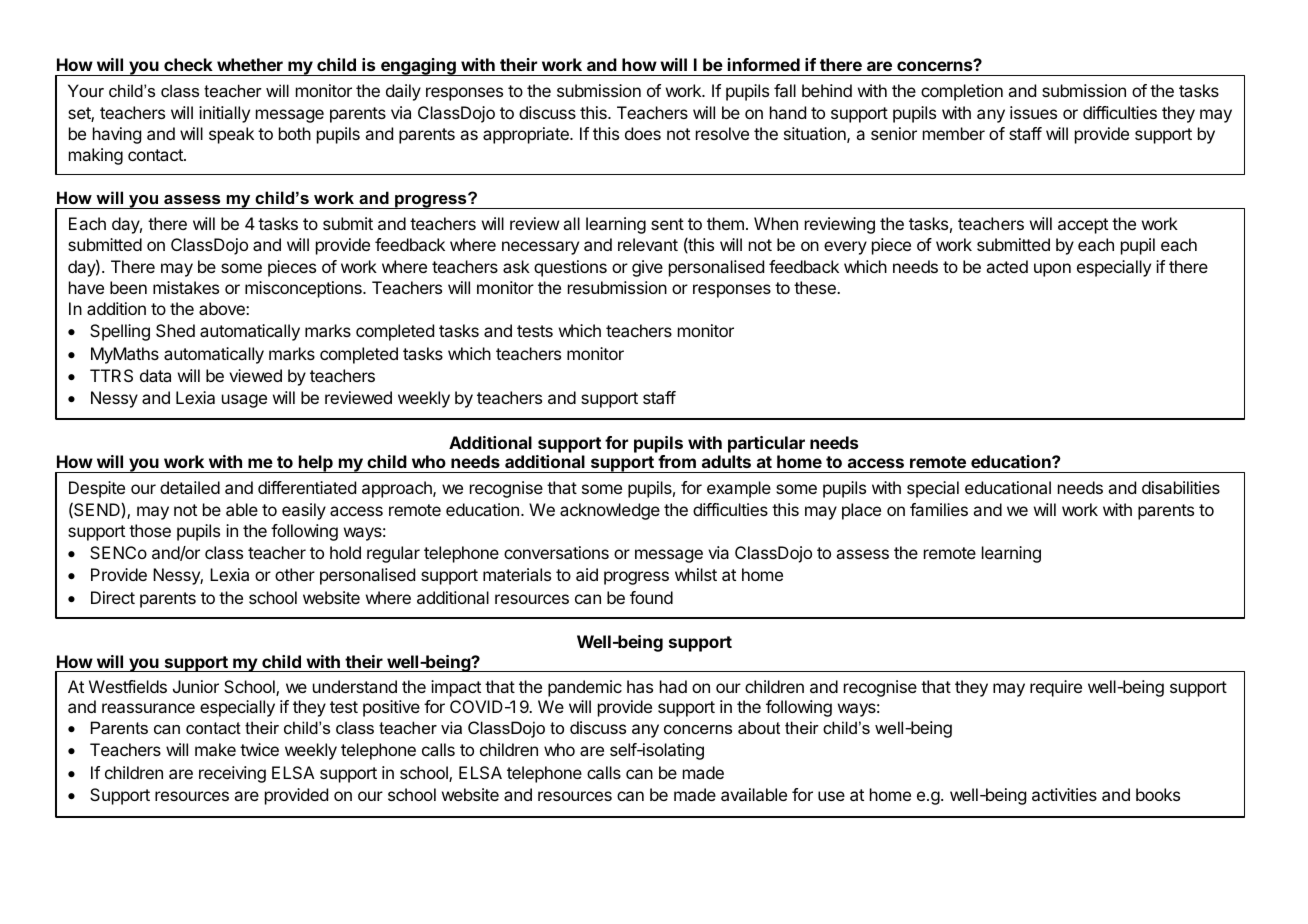 Image resolution: width=1308 pixels, height=924 pixels. I want to click on check, so click(188, 64).
